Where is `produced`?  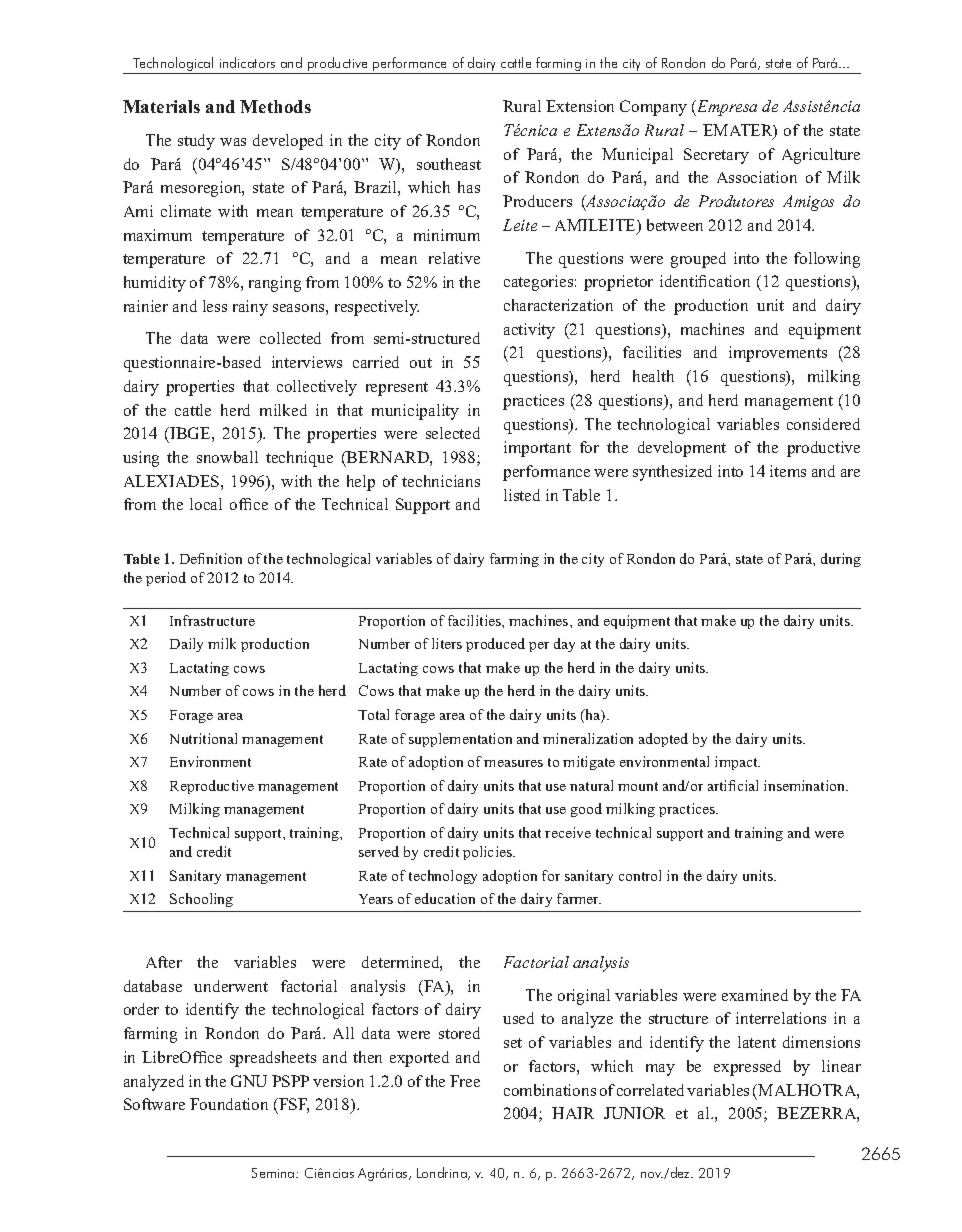
produced is located at coordinates (495, 645).
